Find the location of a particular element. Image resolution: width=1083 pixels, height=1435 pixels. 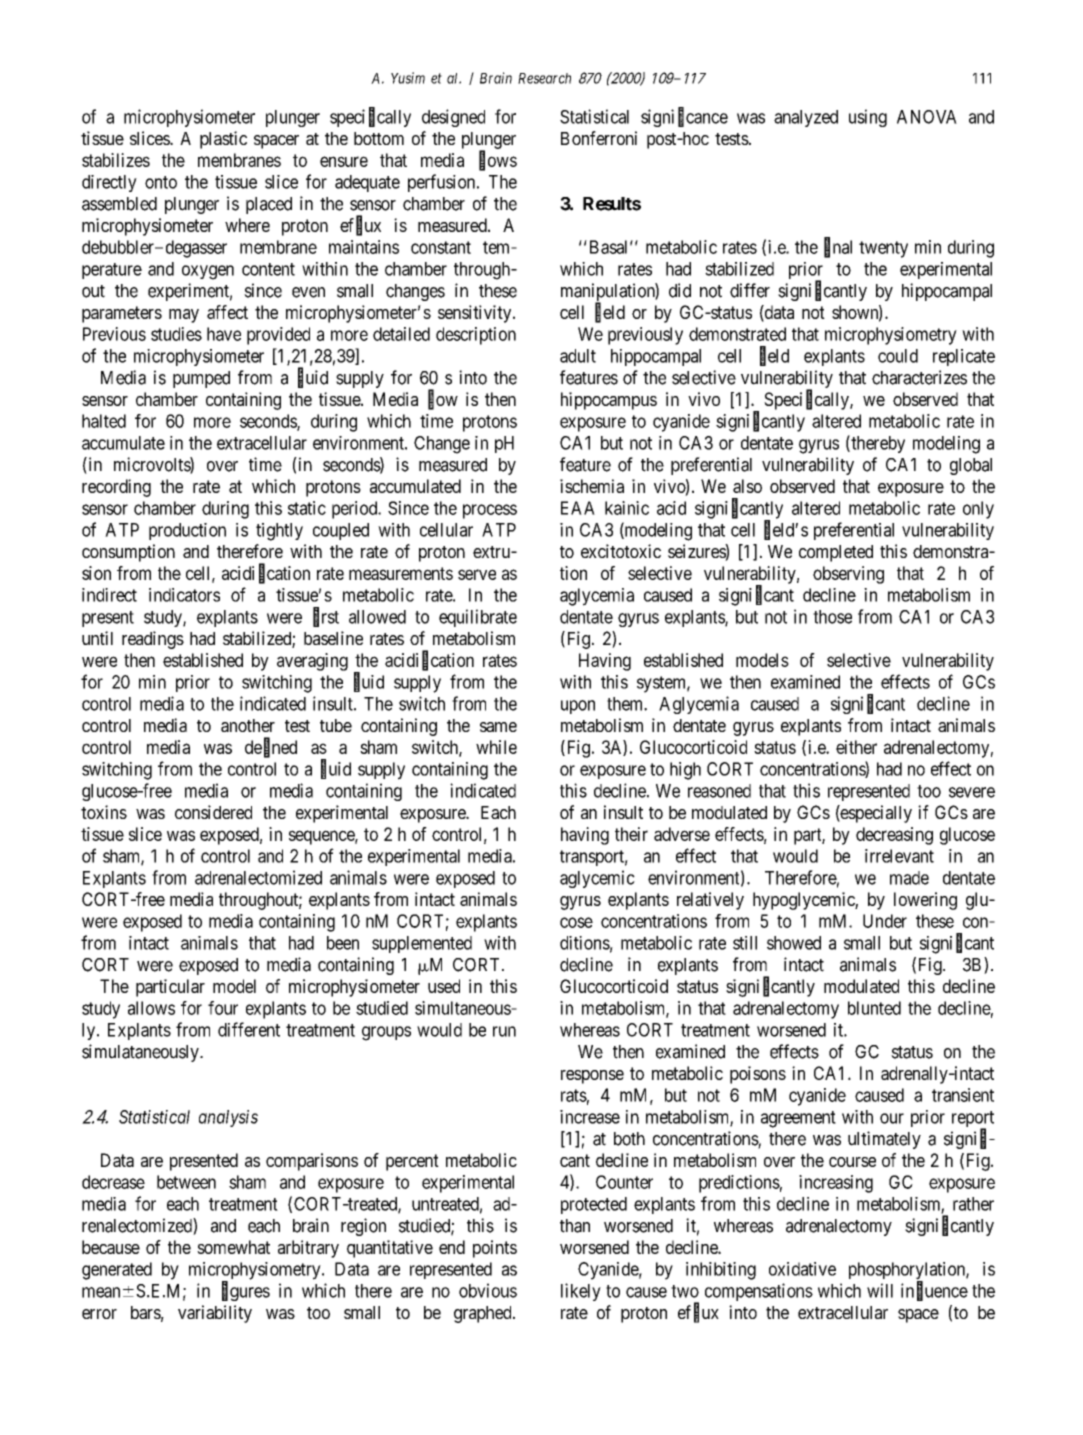

likely is located at coordinates (581, 1292).
